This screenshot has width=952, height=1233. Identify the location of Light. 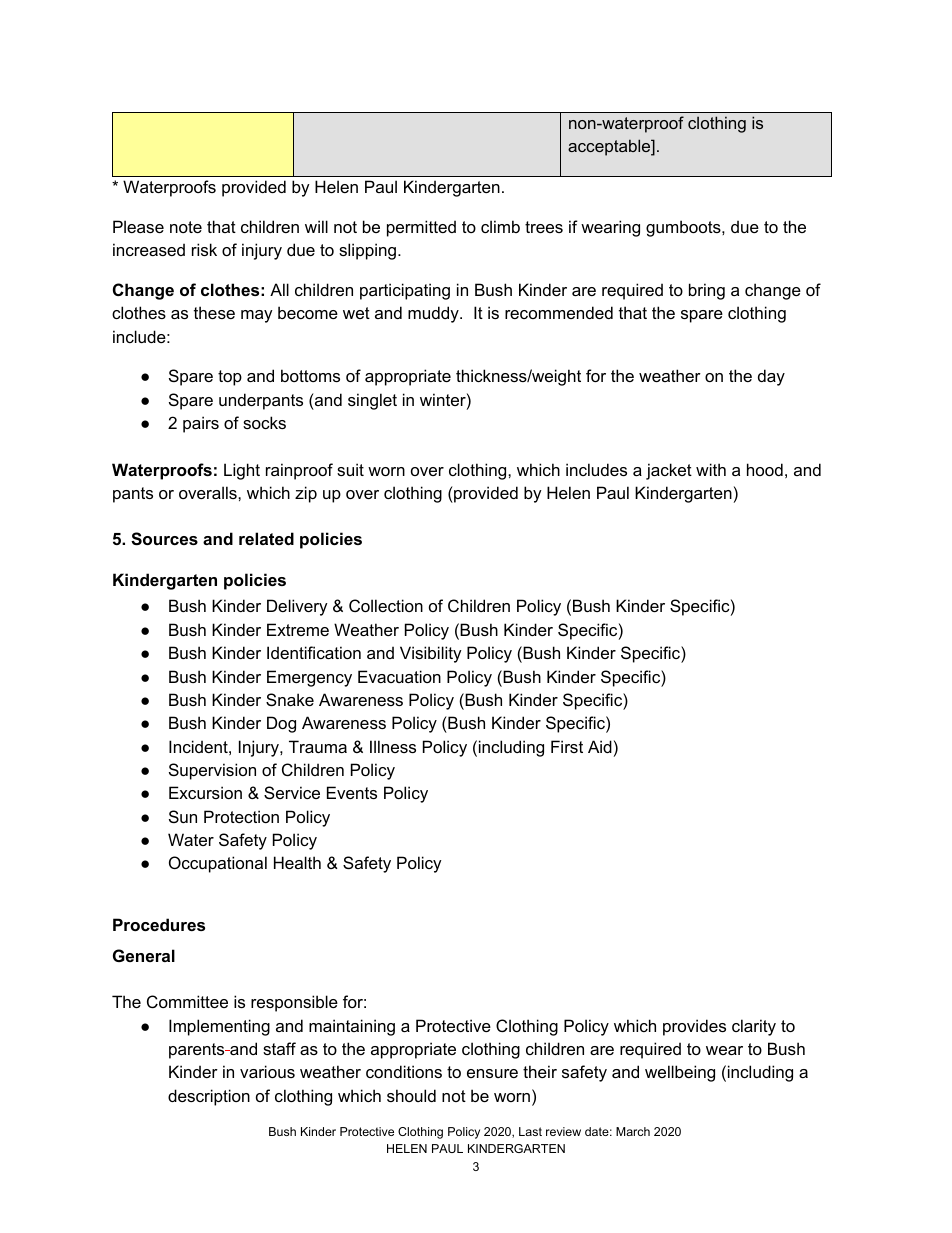
(242, 471).
